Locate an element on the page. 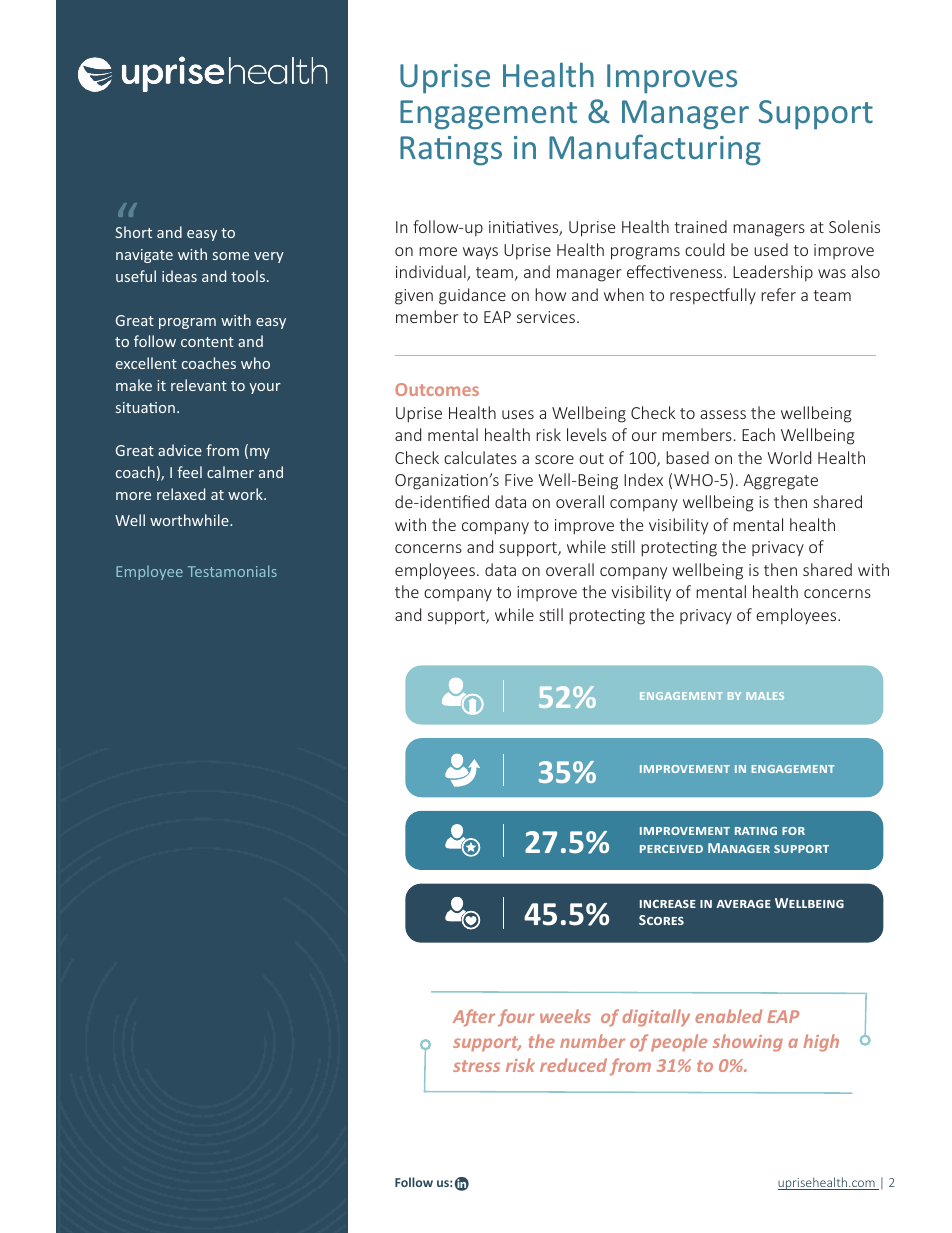  After is located at coordinates (474, 1018).
